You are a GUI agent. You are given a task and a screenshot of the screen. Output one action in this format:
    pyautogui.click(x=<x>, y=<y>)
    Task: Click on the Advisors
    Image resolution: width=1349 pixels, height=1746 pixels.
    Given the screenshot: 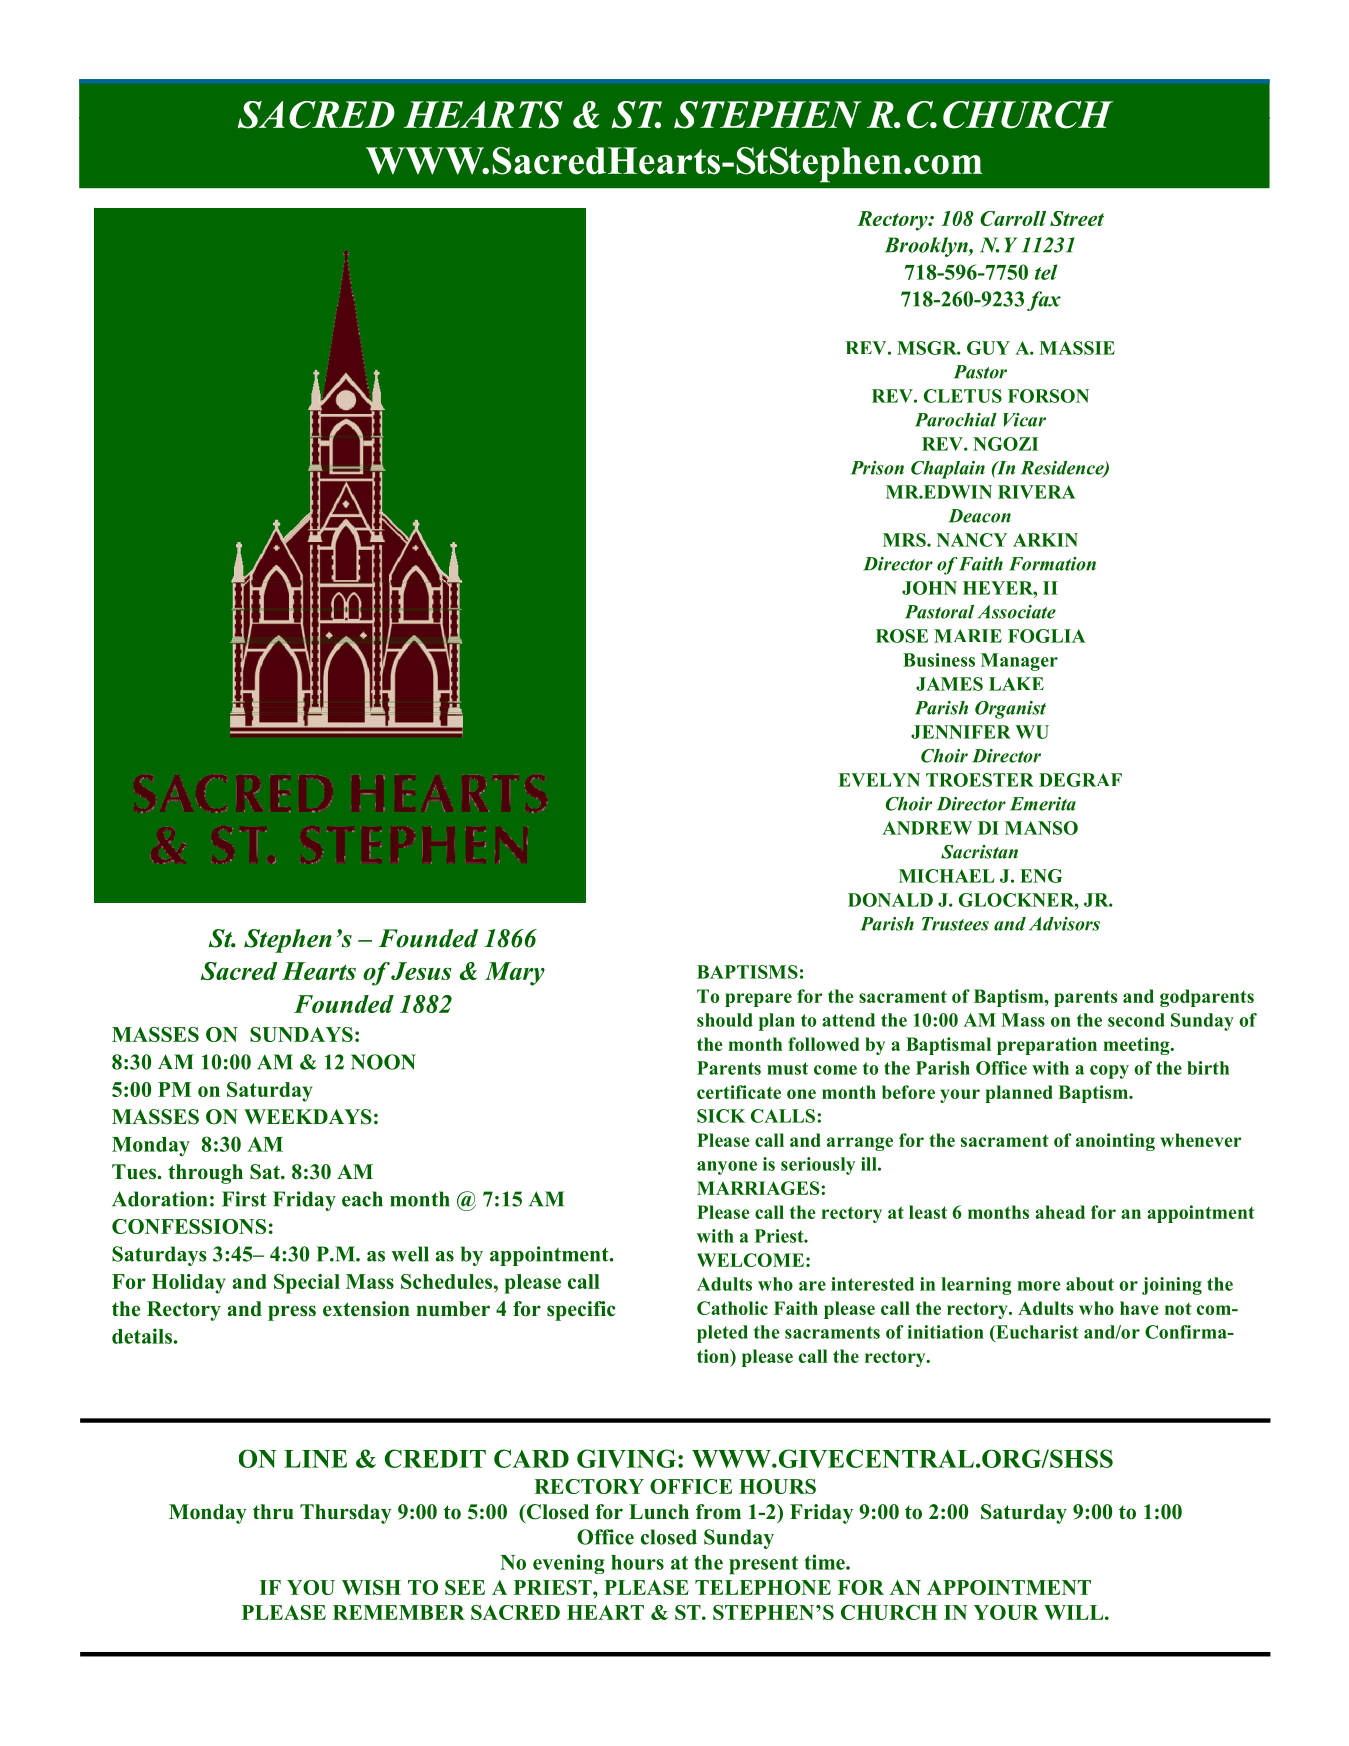 What is the action you would take?
    pyautogui.click(x=1064, y=924)
